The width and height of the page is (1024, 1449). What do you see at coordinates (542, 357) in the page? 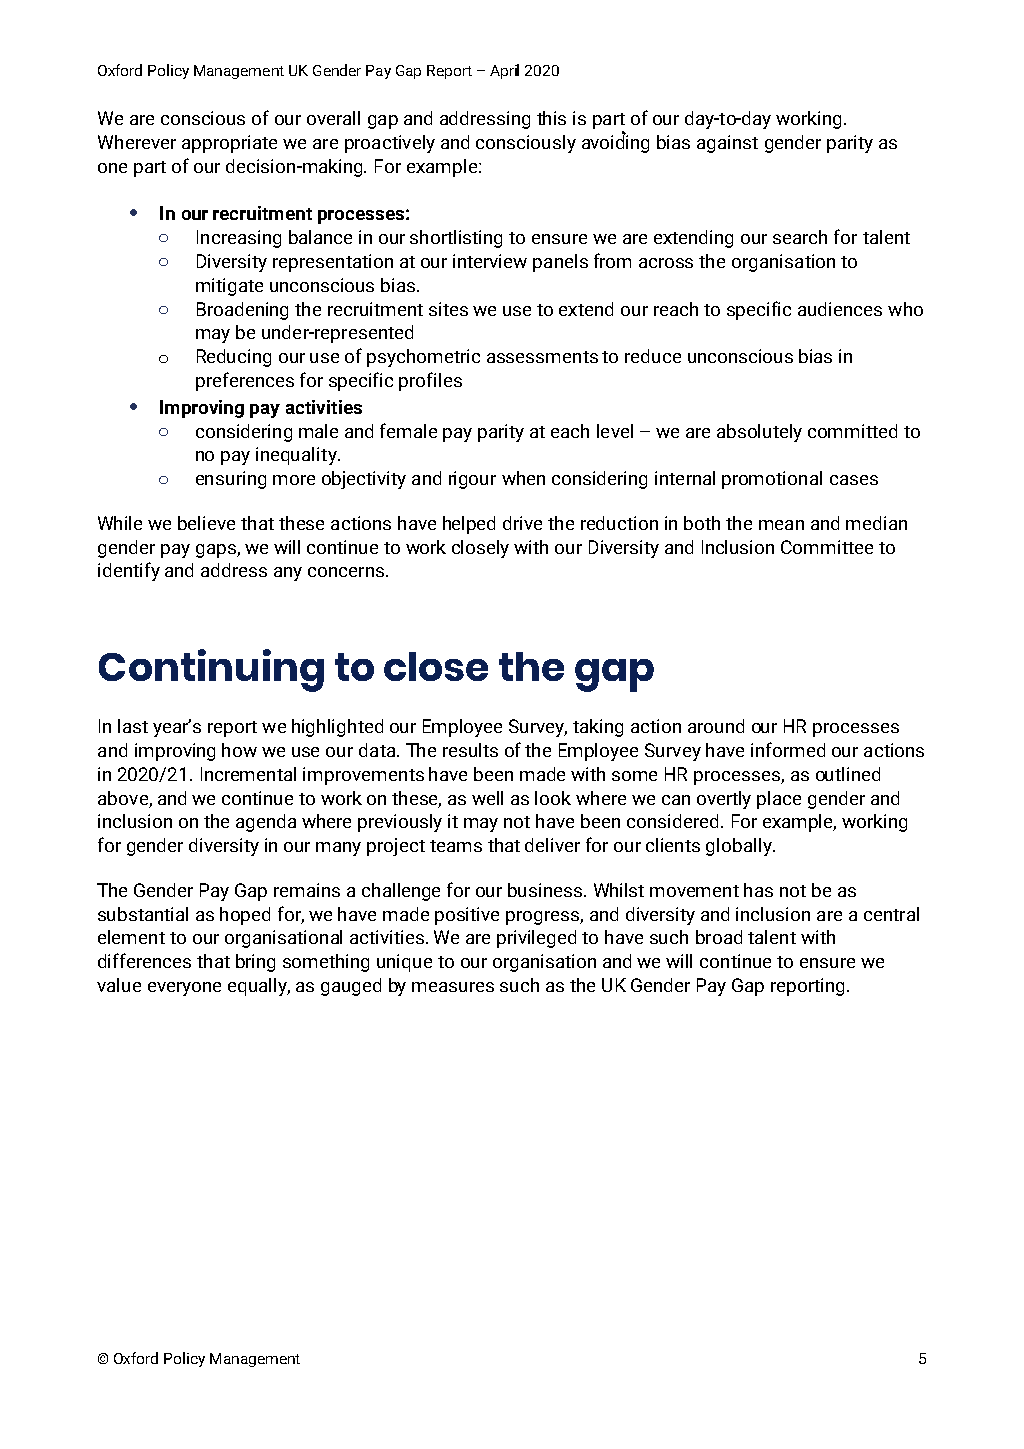
I see `assessments` at bounding box center [542, 357].
